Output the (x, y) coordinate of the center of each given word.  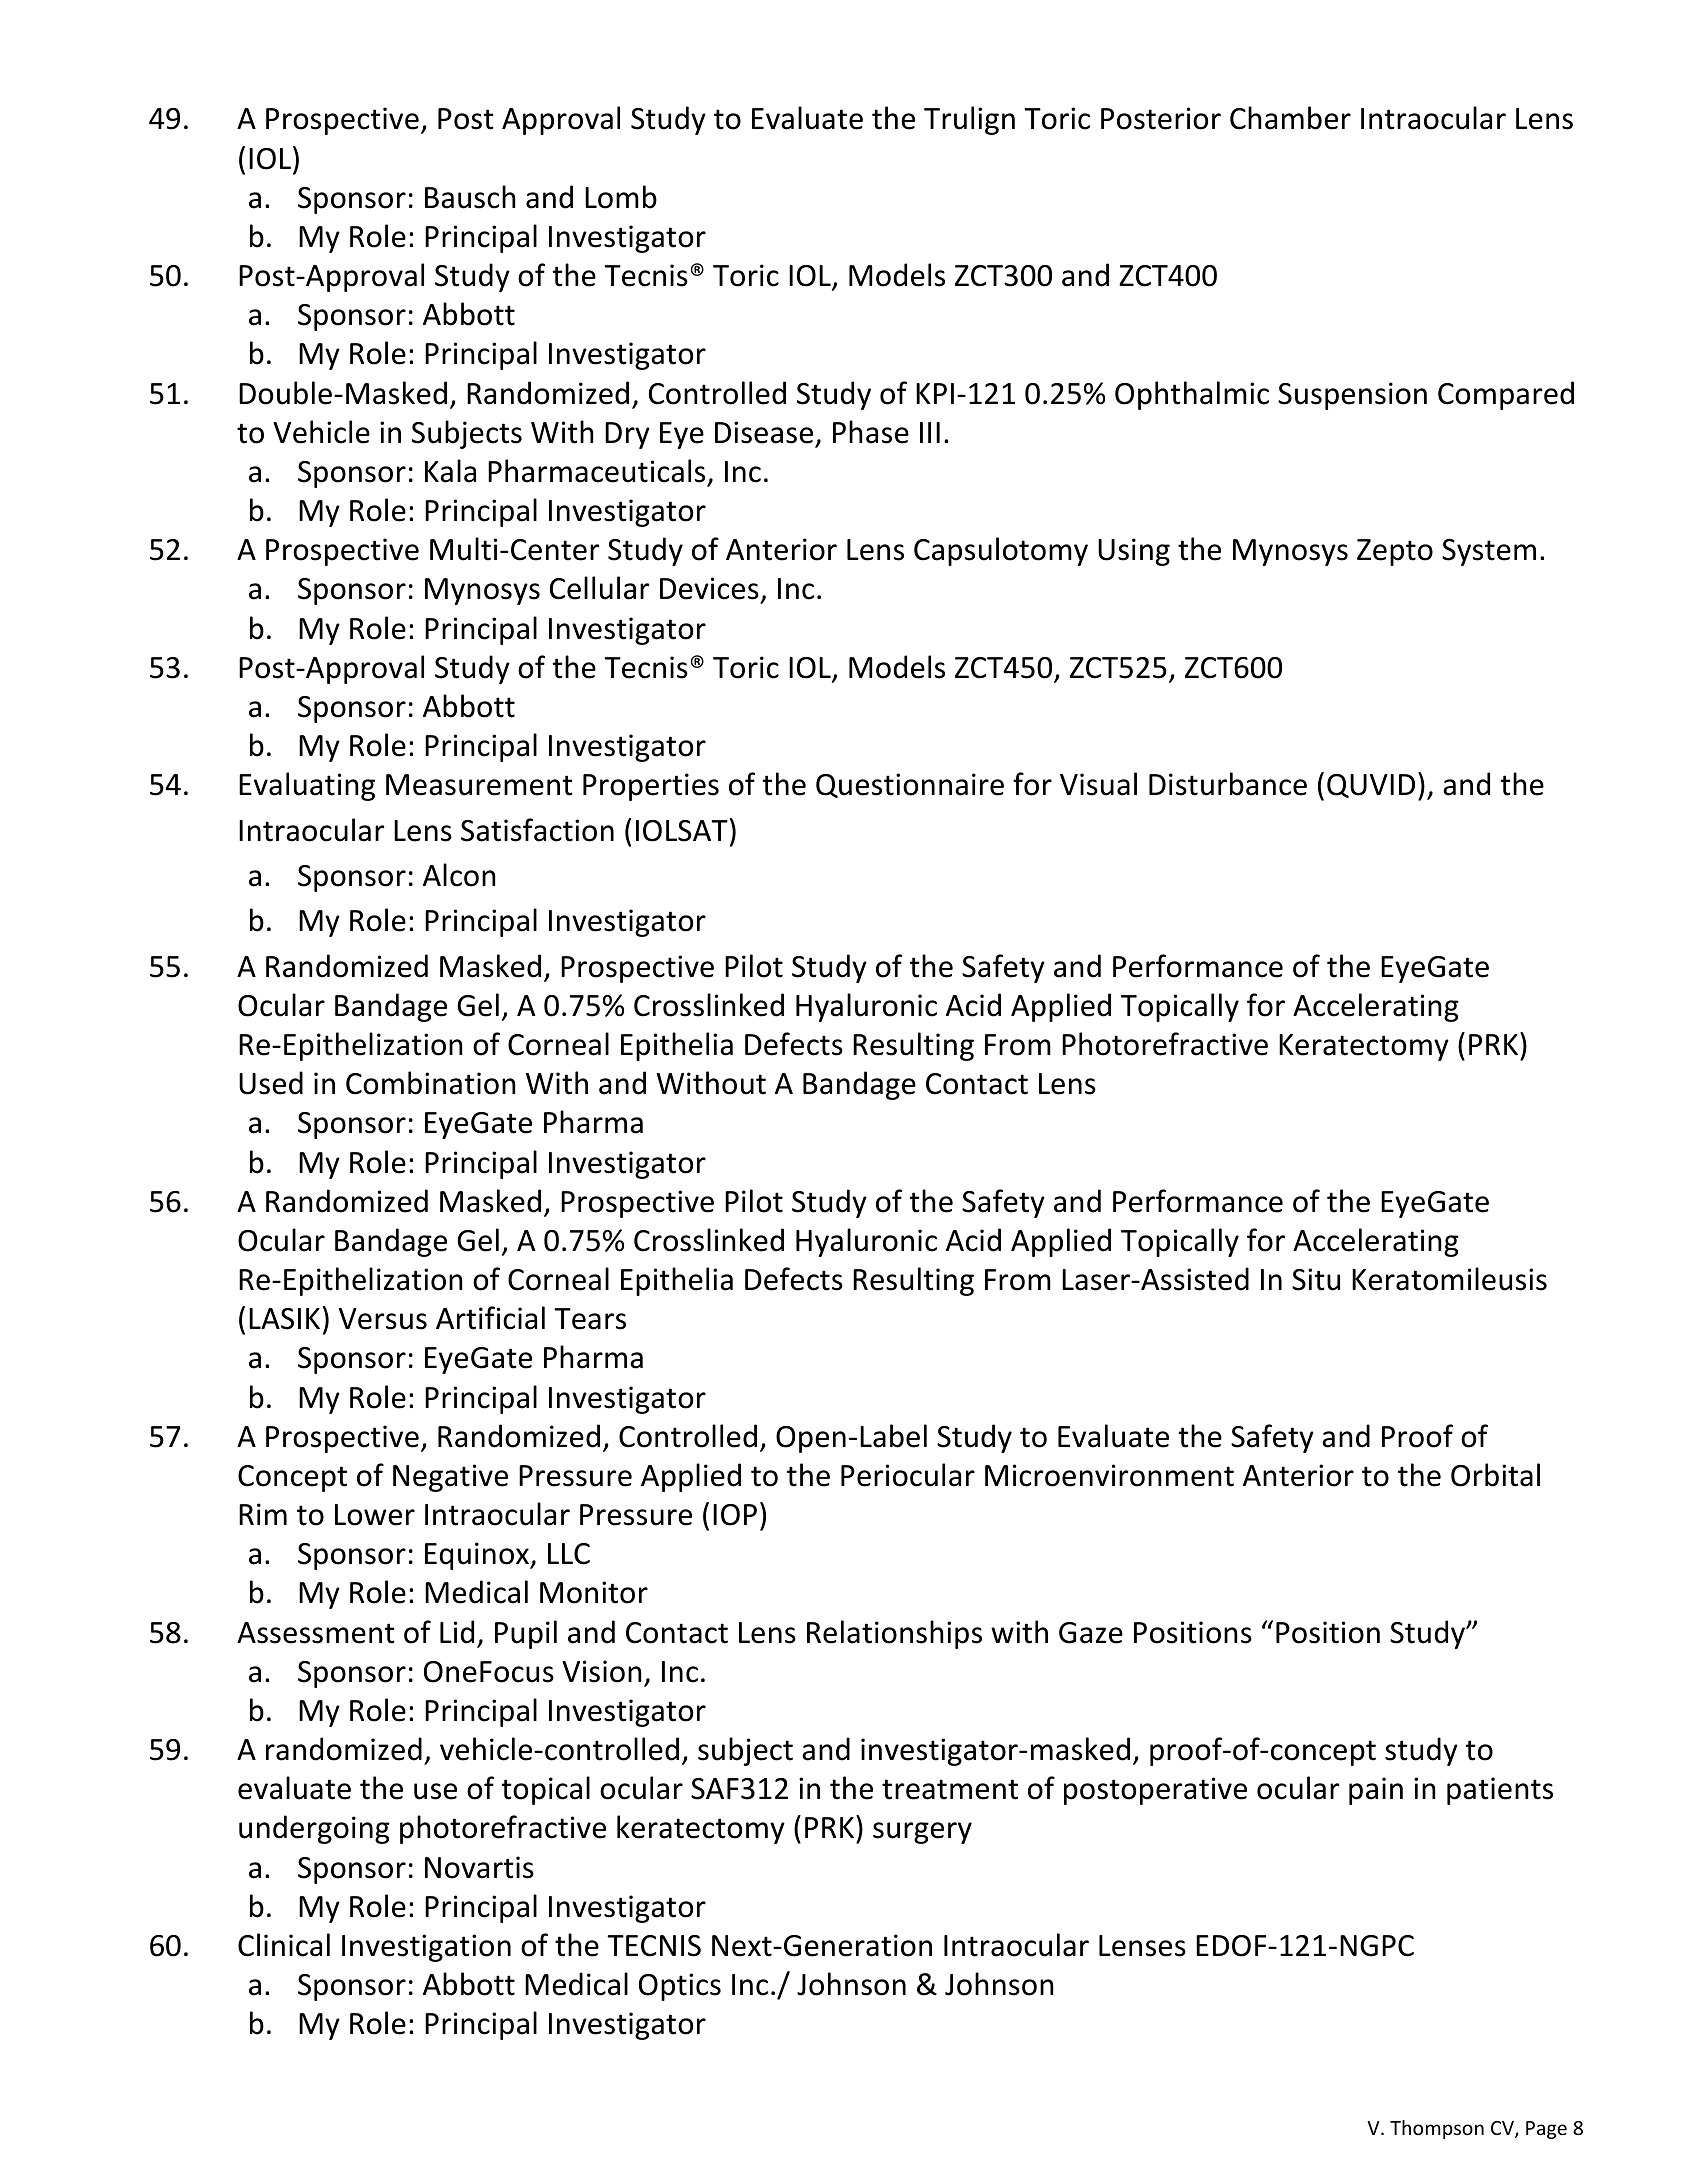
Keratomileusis (1449, 1279)
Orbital (1495, 1475)
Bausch (470, 197)
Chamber (1290, 118)
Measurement (479, 785)
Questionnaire (910, 785)
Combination (431, 1083)
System (1489, 552)
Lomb (621, 197)
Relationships (894, 1634)
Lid (457, 1632)
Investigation (426, 1948)
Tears (590, 1319)
